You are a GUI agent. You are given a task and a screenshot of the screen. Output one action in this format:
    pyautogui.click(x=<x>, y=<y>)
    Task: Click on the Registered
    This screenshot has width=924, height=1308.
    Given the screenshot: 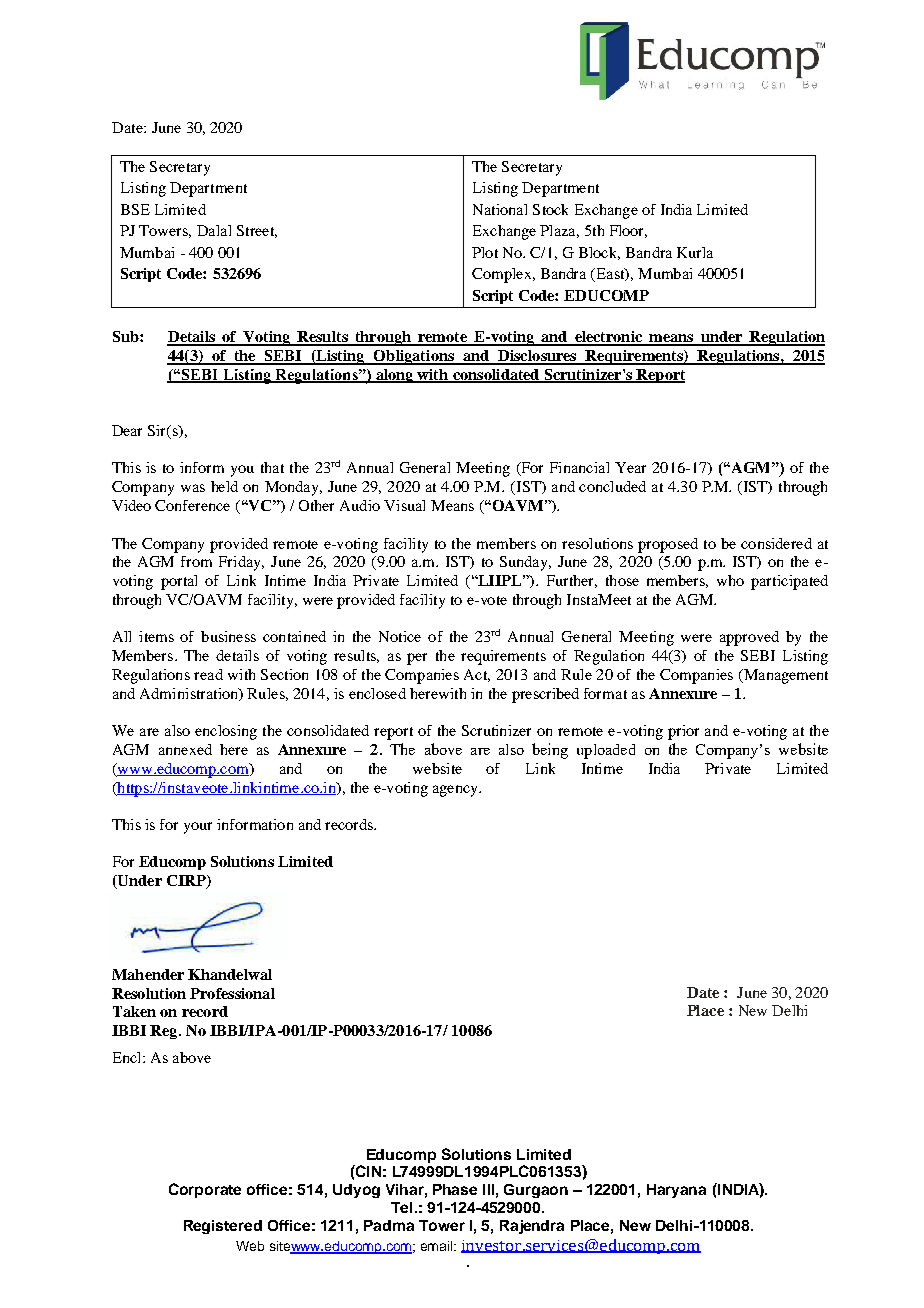 What is the action you would take?
    pyautogui.click(x=223, y=1227)
